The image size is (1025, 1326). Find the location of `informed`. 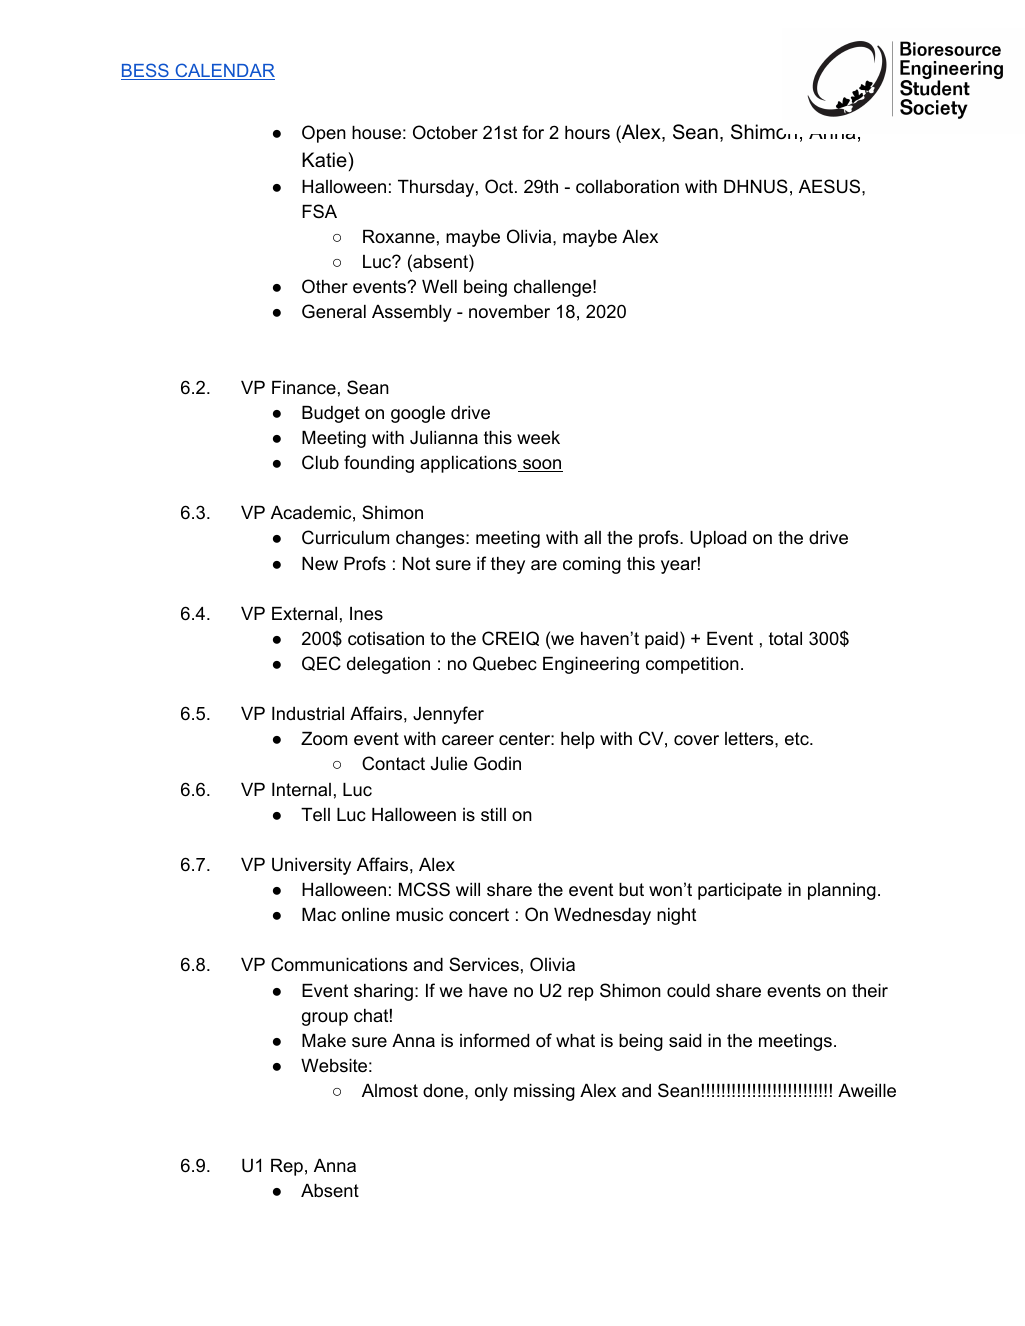

informed is located at coordinates (494, 1040).
